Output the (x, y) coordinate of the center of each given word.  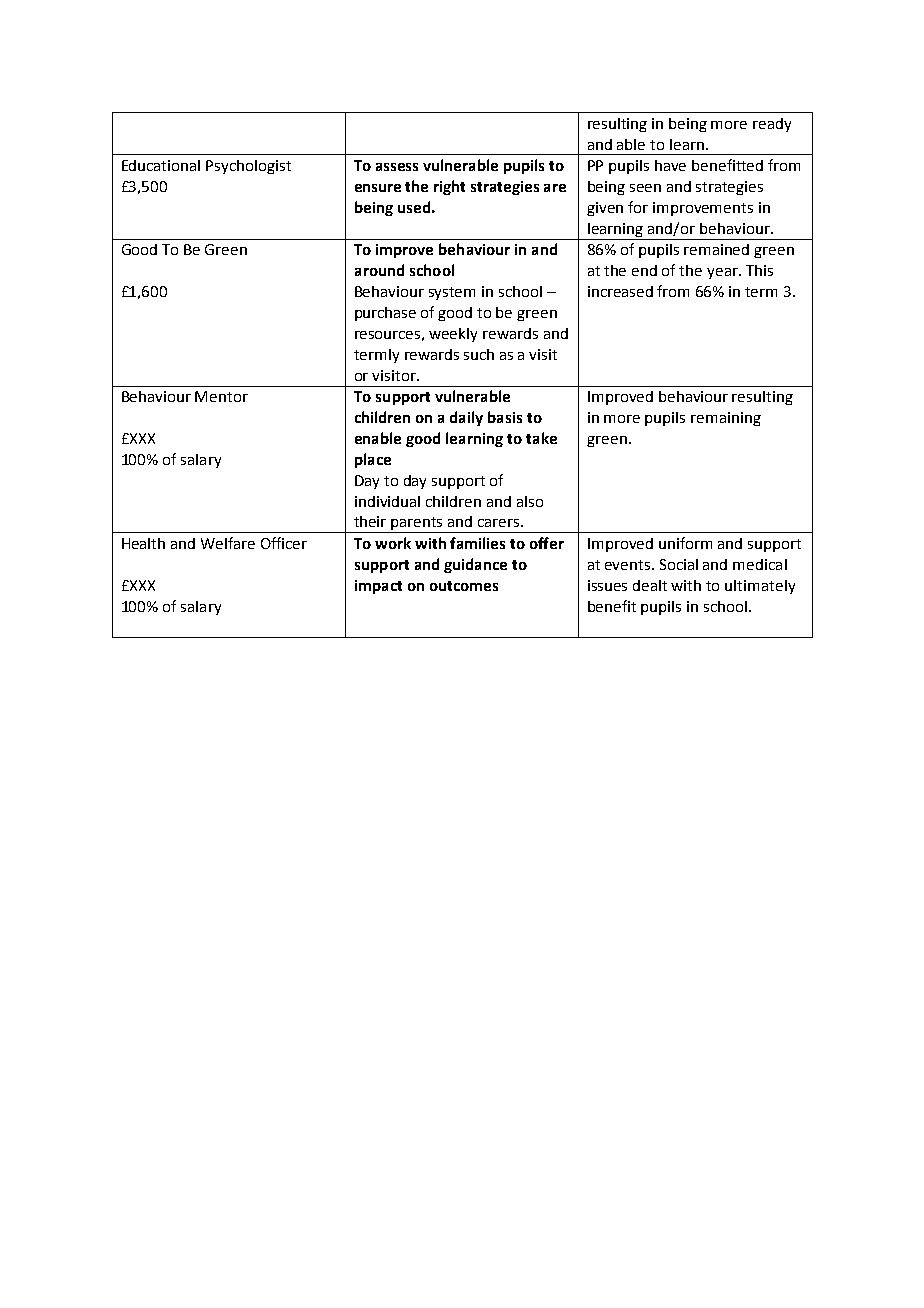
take (541, 438)
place (373, 460)
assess (397, 167)
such (479, 354)
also (530, 501)
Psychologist (248, 167)
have (670, 165)
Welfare (228, 543)
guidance (475, 565)
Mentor (221, 396)
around (379, 270)
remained (716, 249)
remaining (726, 419)
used (414, 207)
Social (679, 564)
